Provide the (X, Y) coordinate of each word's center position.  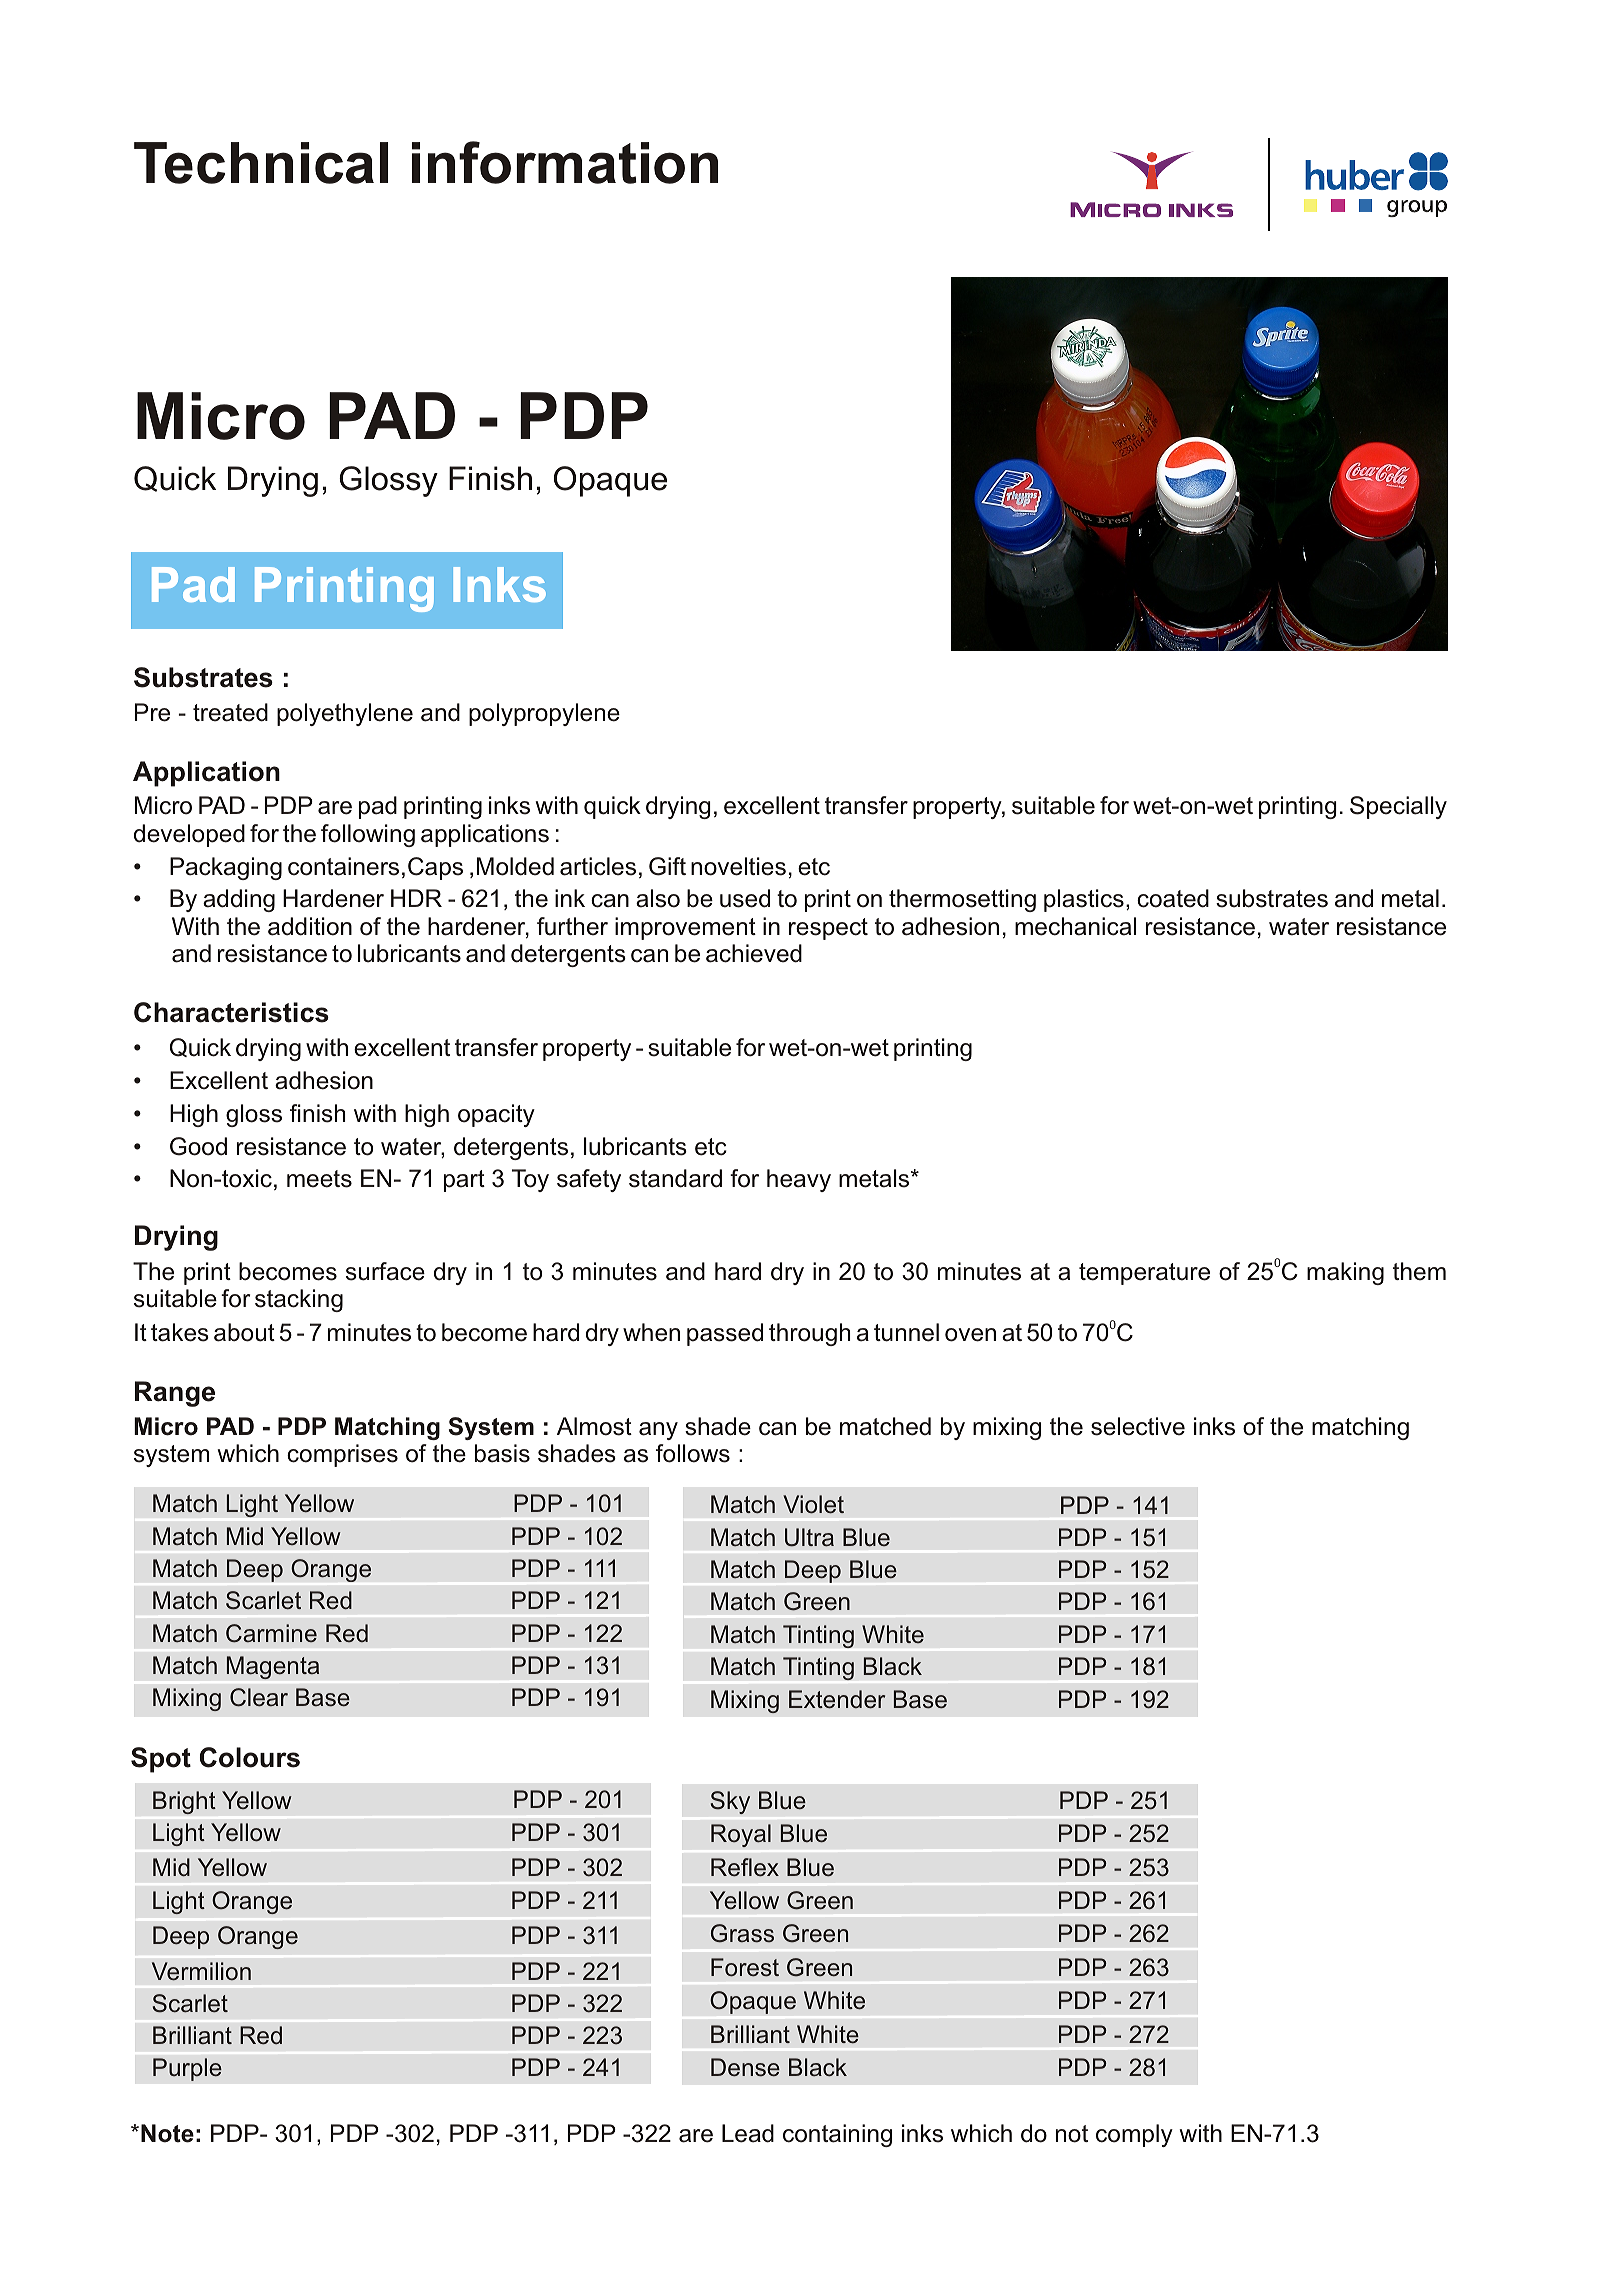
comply (1134, 2135)
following (368, 835)
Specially (1398, 807)
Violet (813, 1504)
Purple (187, 2069)
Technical (261, 163)
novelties (738, 866)
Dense (745, 2067)
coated (1173, 898)
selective (1138, 1426)
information (565, 162)
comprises (342, 1455)
